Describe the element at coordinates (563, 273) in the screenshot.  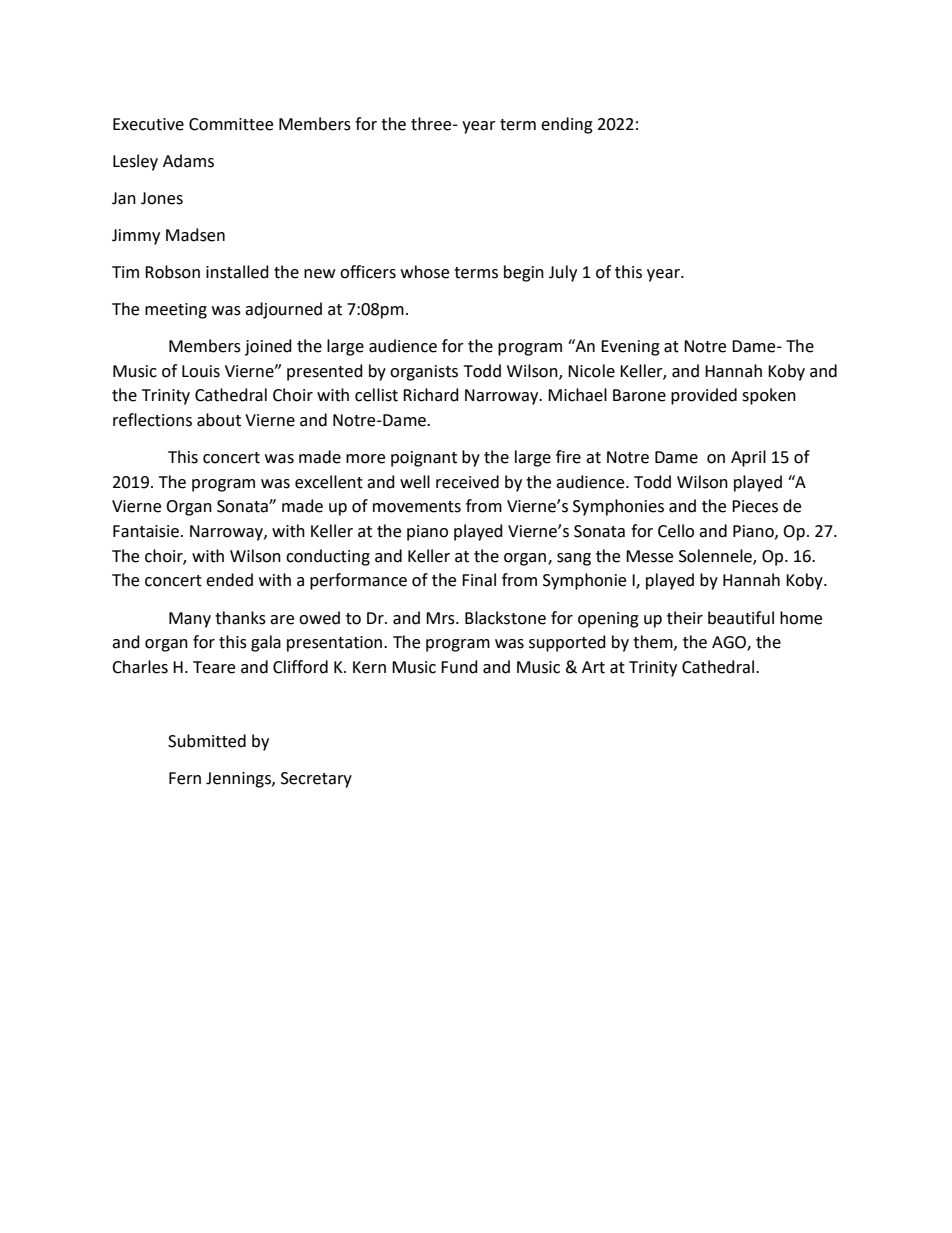
I see `July` at that location.
